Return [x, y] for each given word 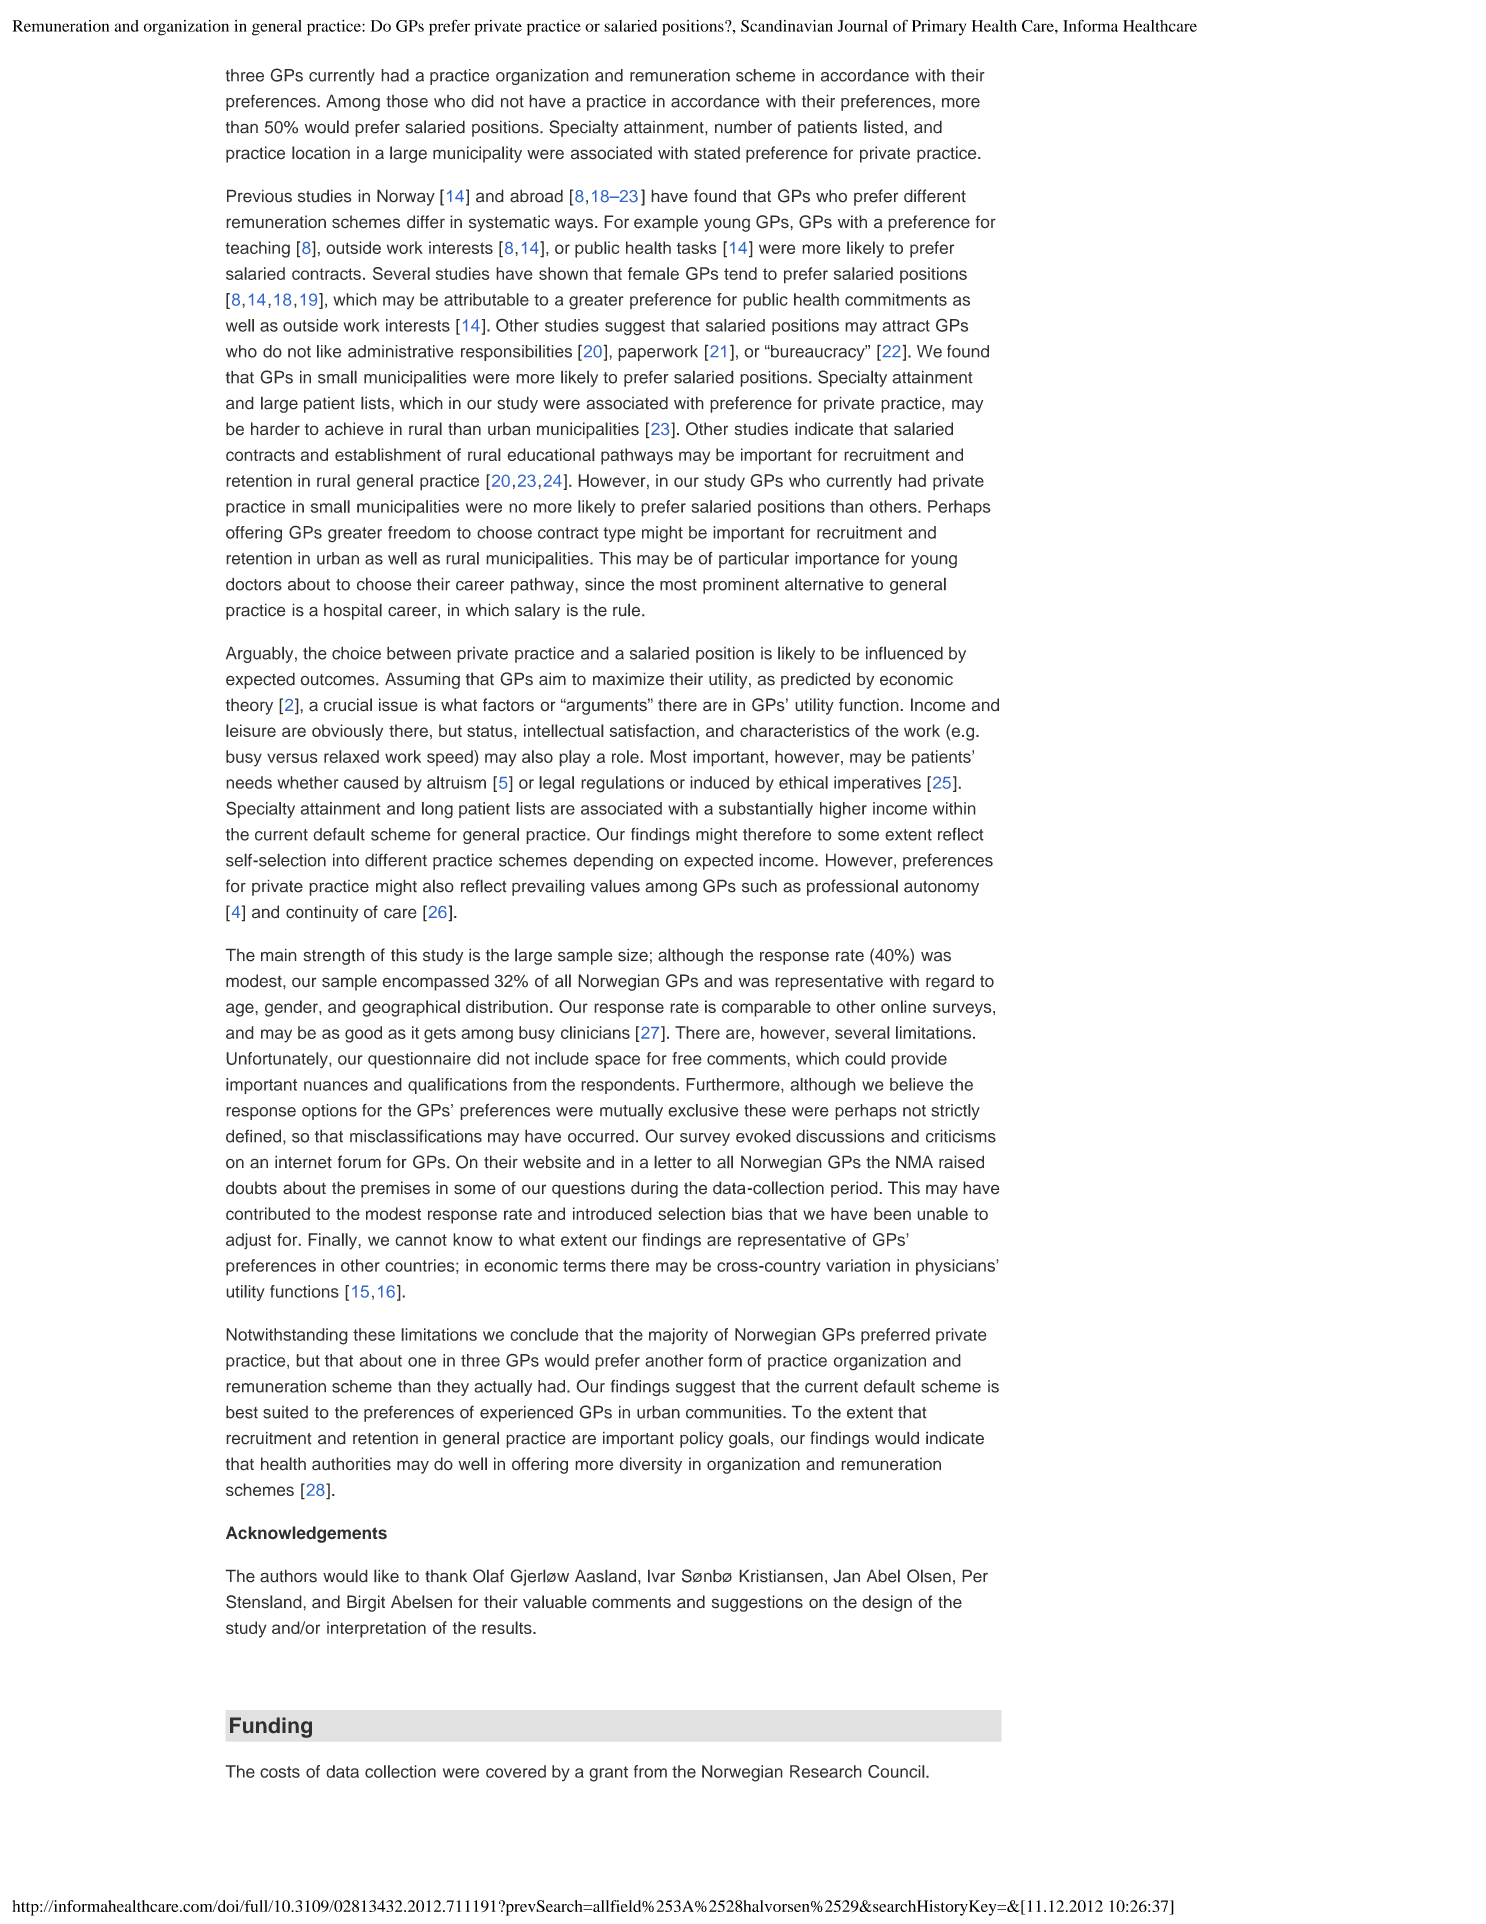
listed [883, 127]
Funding [271, 1727]
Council [896, 1771]
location [321, 153]
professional [852, 887]
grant [608, 1774]
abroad [536, 196]
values [615, 886]
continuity [322, 913]
